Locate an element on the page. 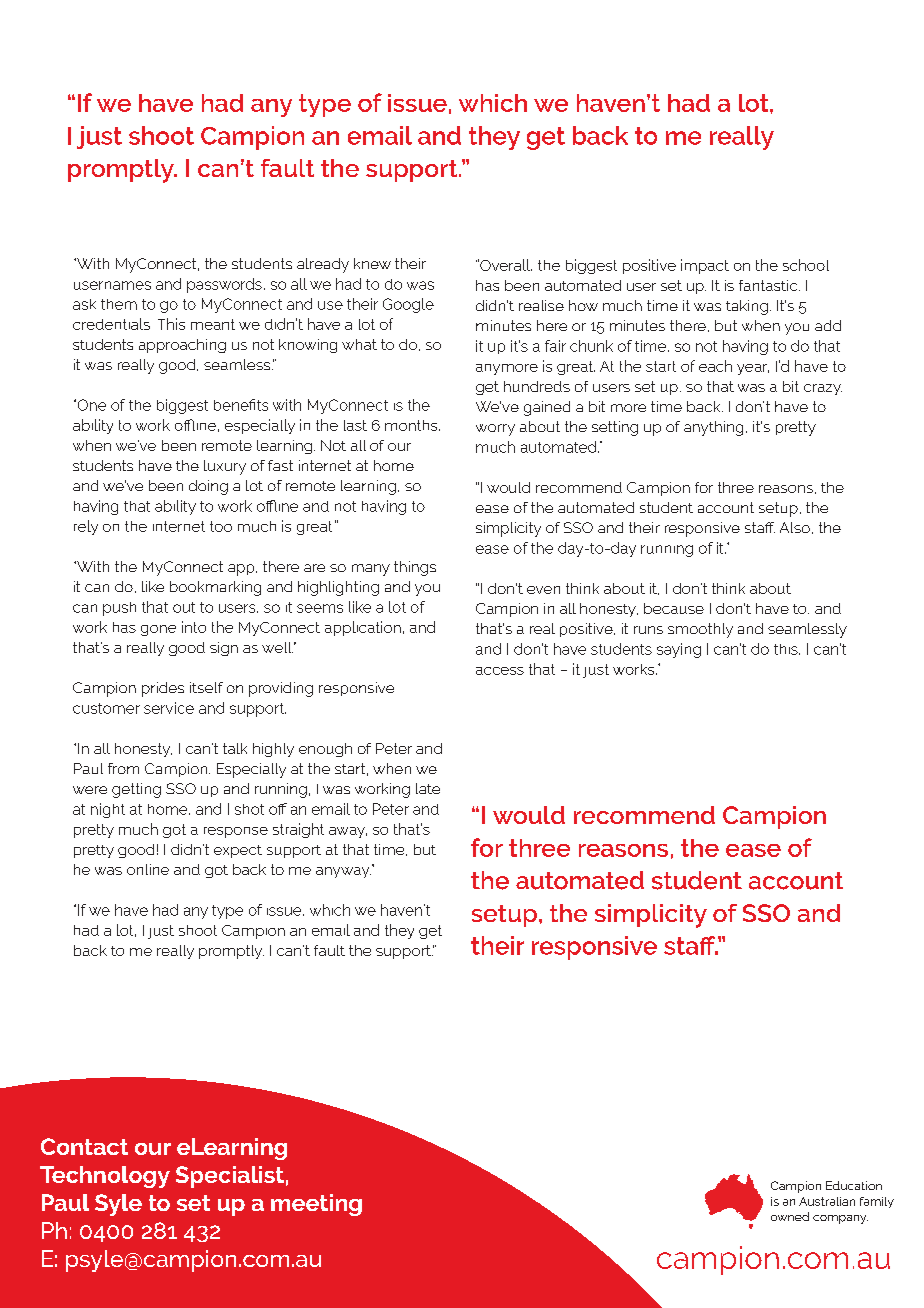 The width and height of the image is (924, 1308). late is located at coordinates (428, 788).
